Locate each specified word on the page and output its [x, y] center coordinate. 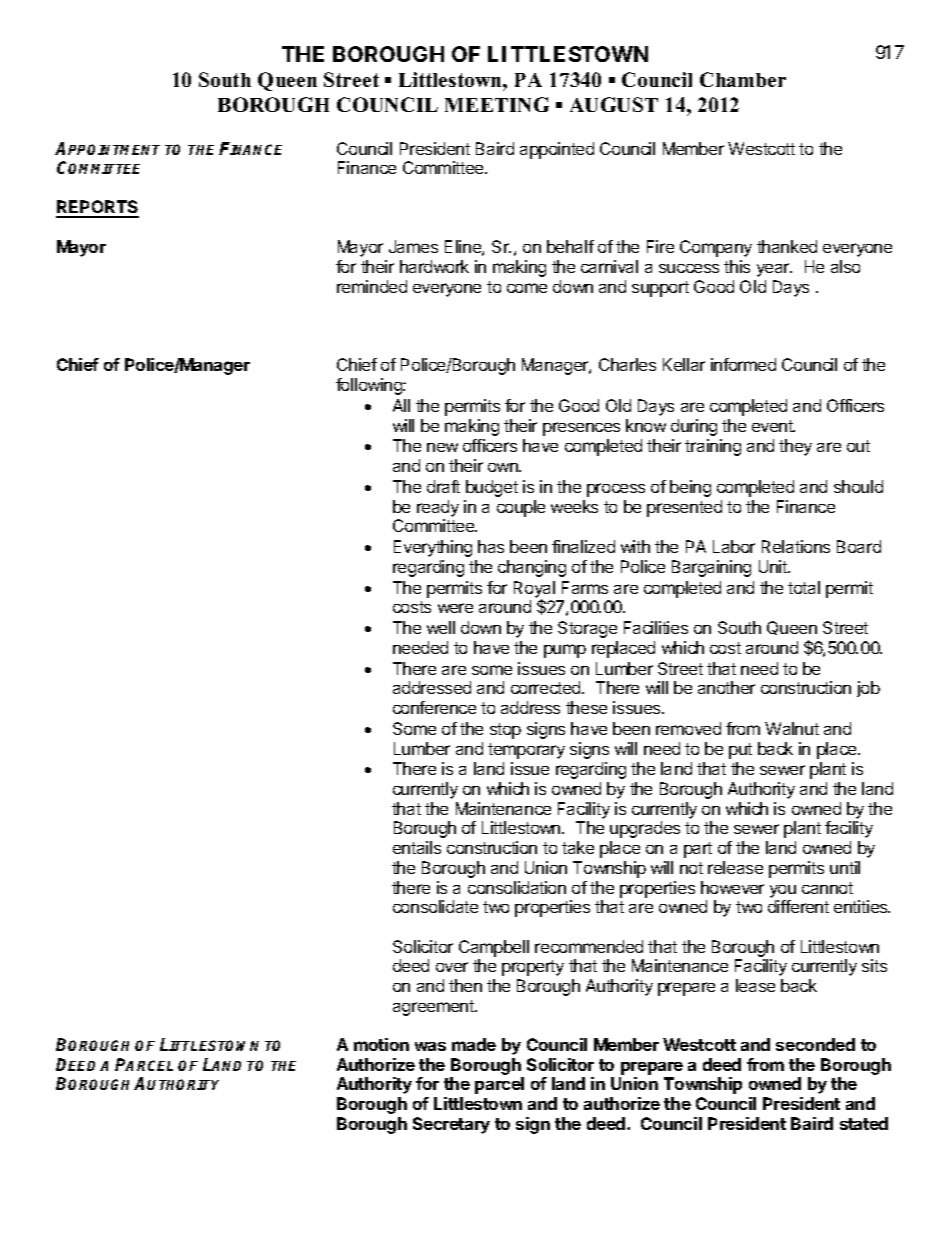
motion [381, 1044]
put [740, 751]
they [795, 447]
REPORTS [97, 208]
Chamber [743, 79]
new [442, 447]
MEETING [497, 104]
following [370, 386]
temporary [526, 751]
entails [417, 847]
